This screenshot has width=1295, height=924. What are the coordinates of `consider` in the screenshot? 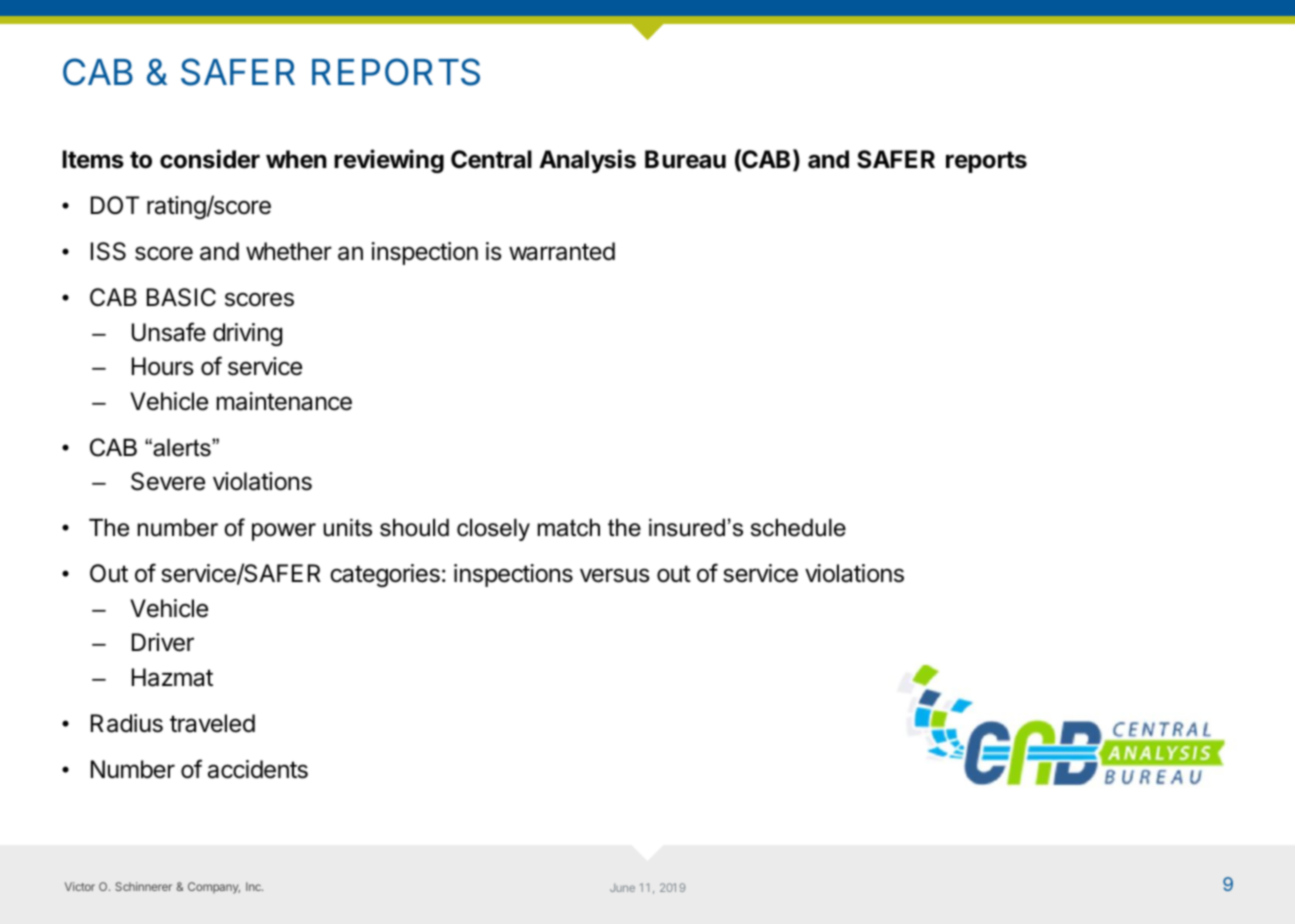 It's located at (210, 159).
